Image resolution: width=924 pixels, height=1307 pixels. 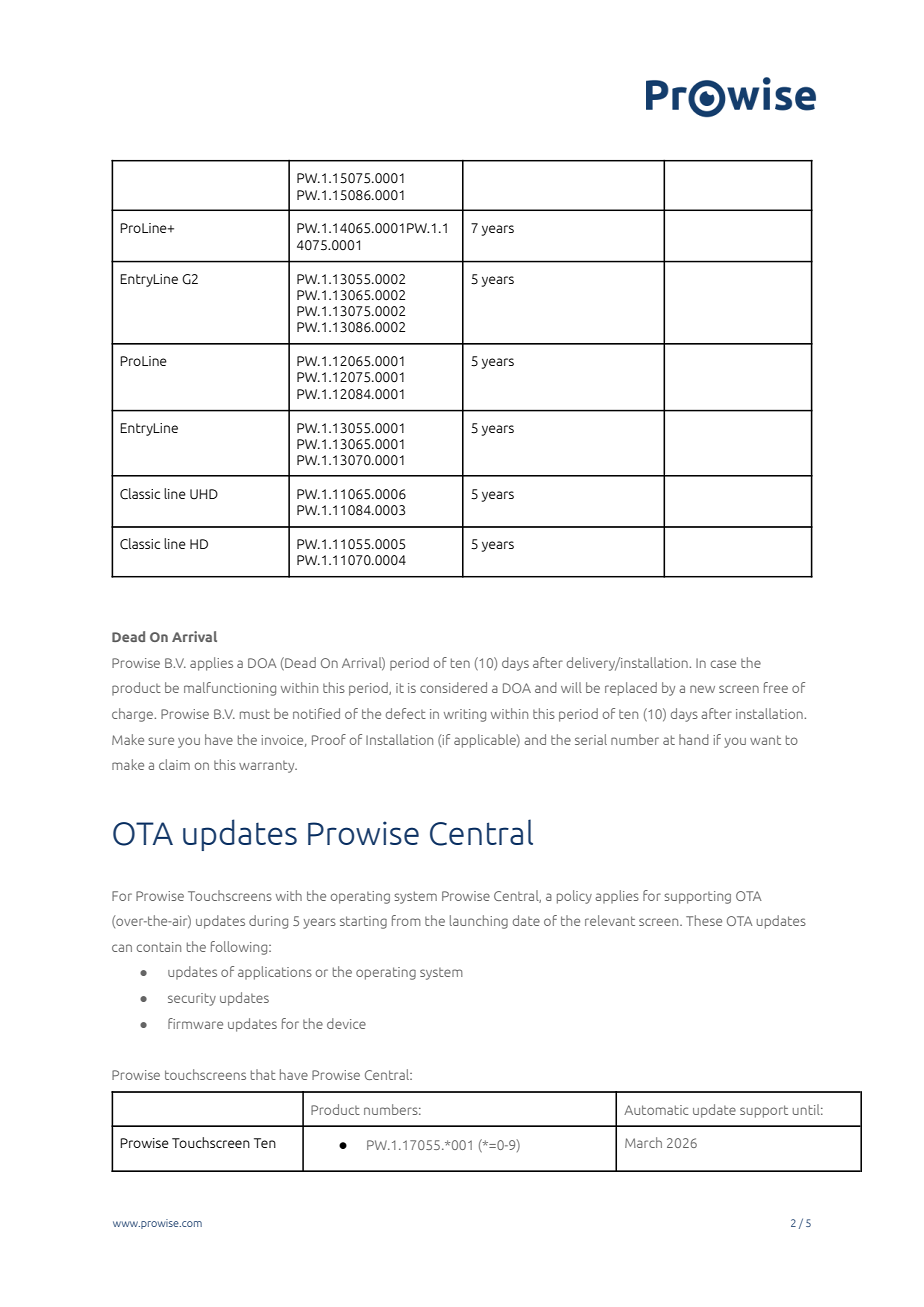 I want to click on Automatic, so click(x=656, y=1110).
